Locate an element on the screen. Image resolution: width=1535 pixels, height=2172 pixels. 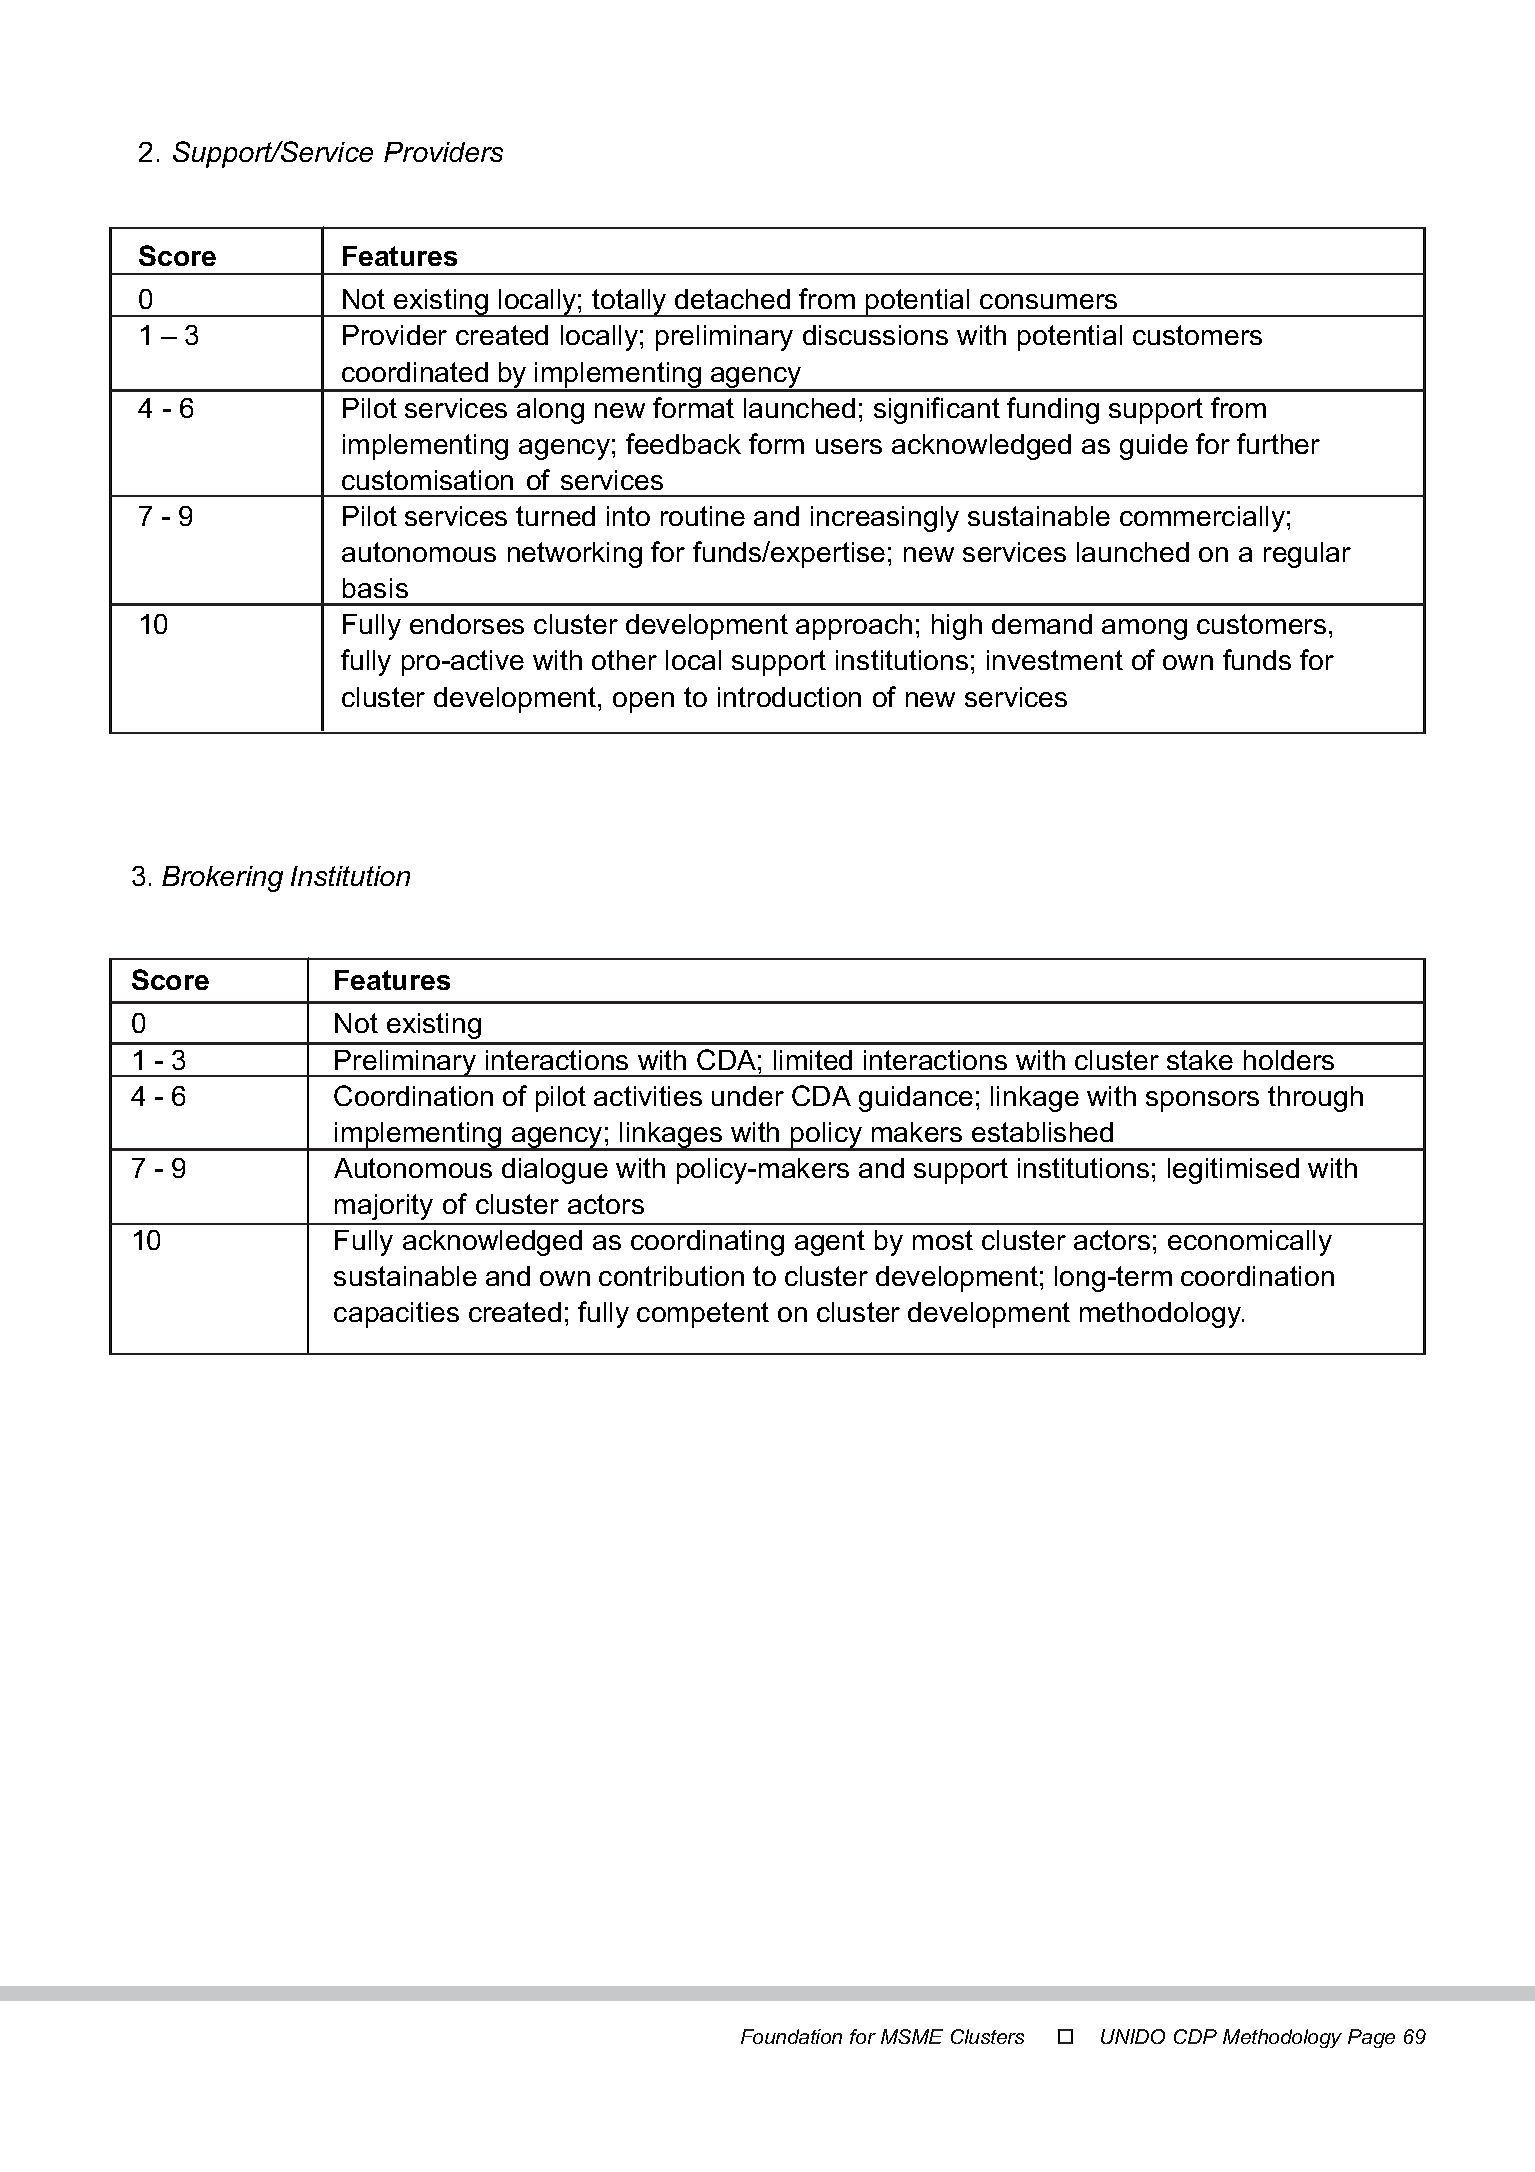
Brokering is located at coordinates (222, 879).
